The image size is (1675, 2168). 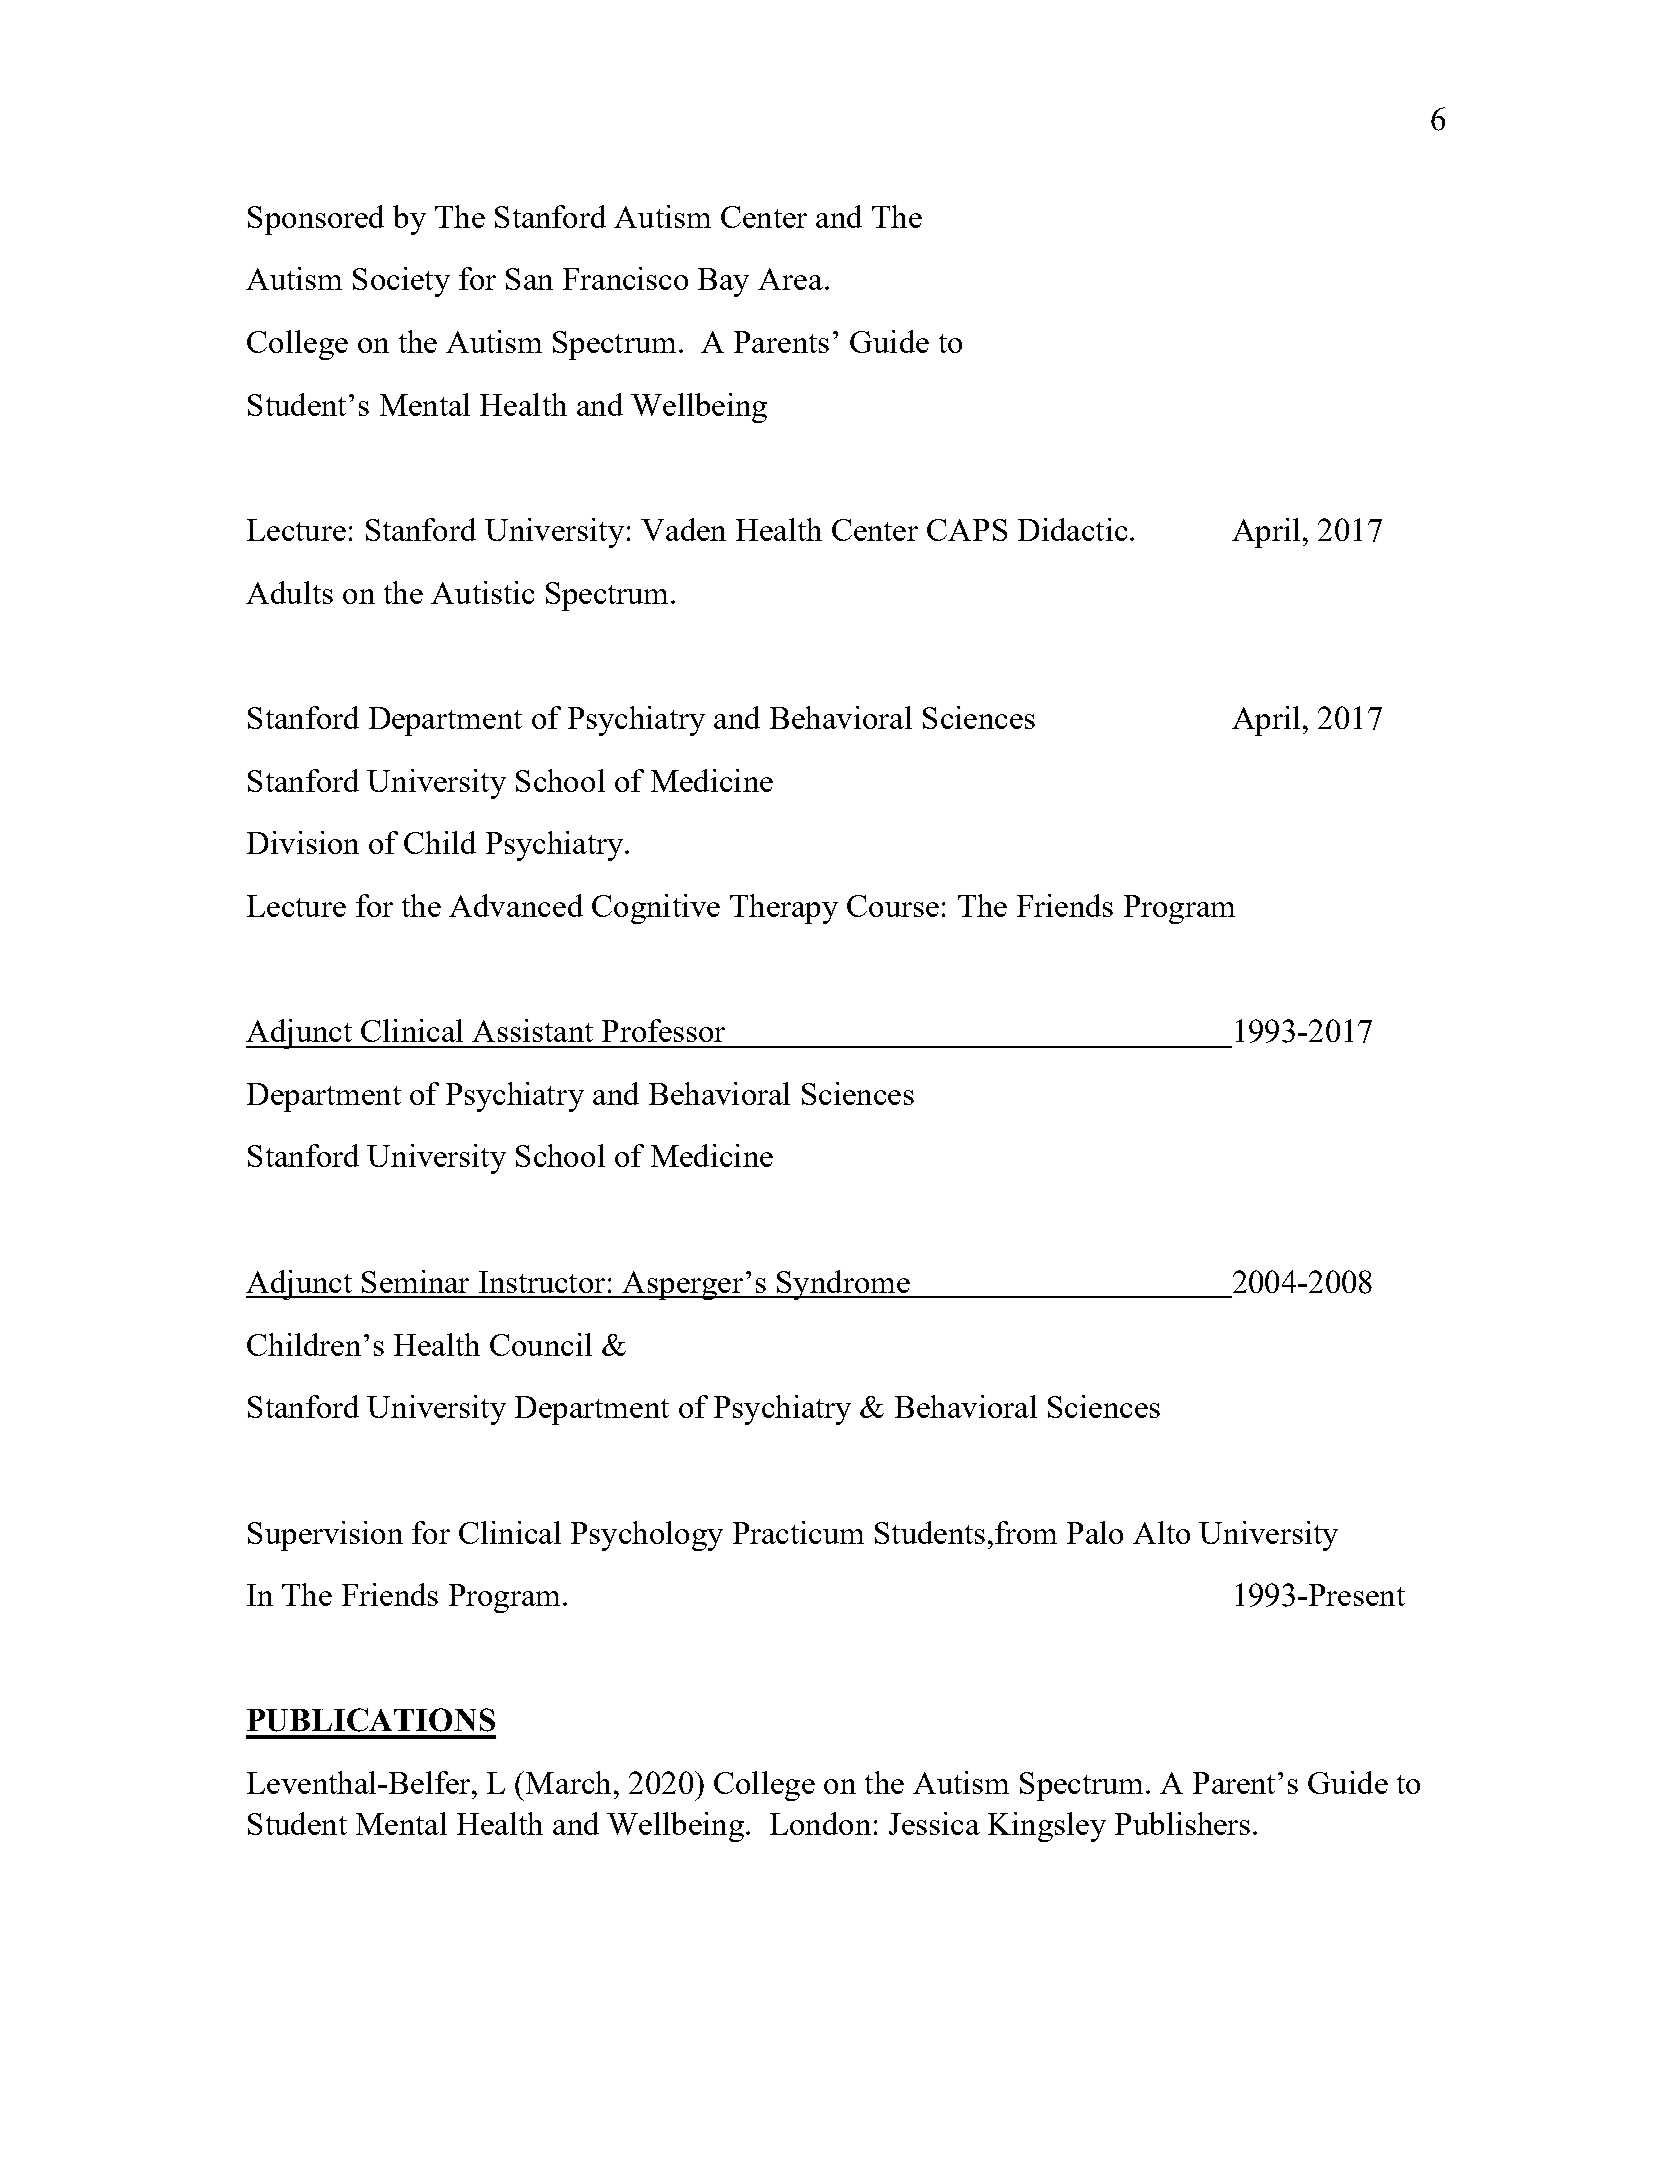 I want to click on Kingsley, so click(x=1047, y=1827).
